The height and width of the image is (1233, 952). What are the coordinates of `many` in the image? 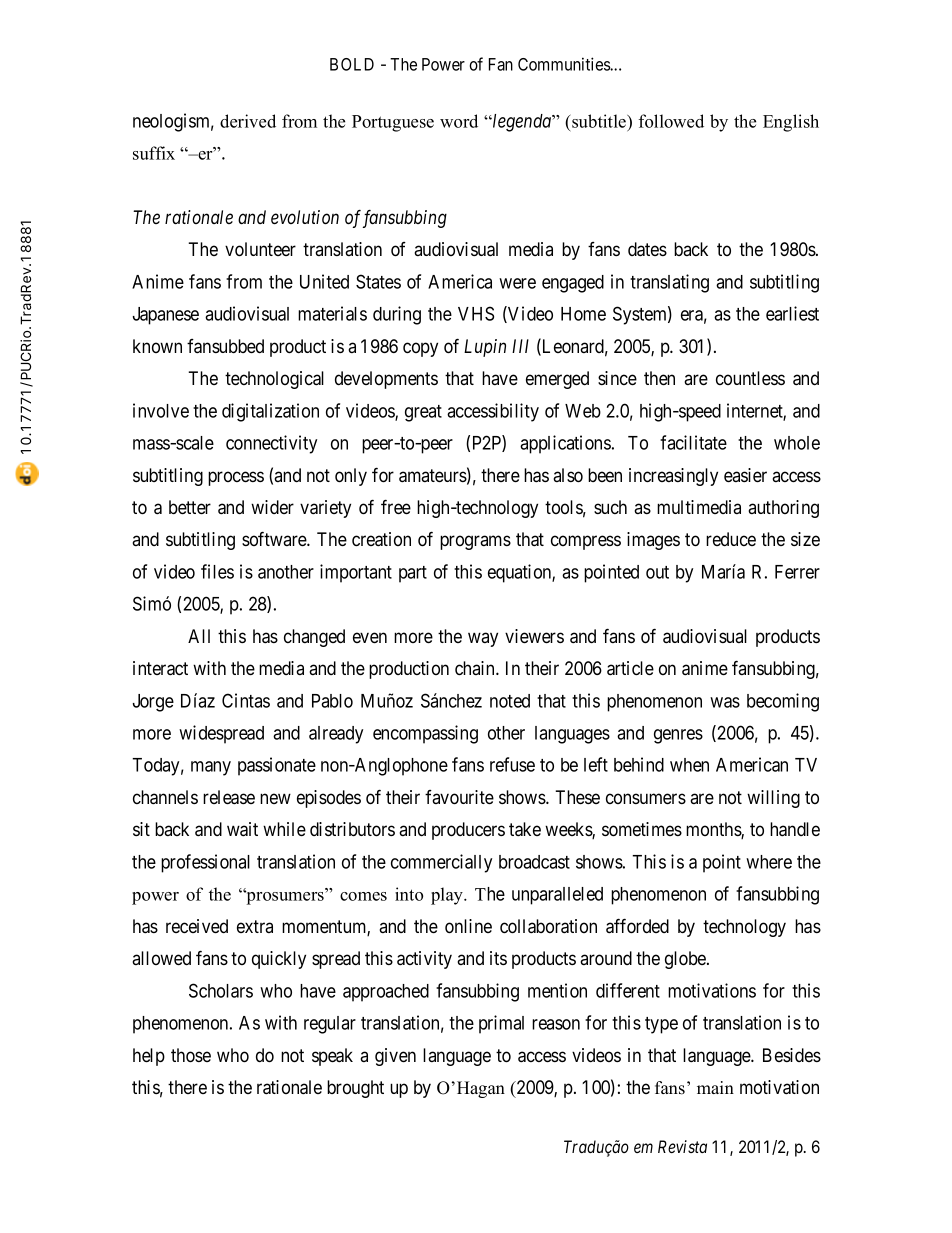 It's located at (211, 768).
